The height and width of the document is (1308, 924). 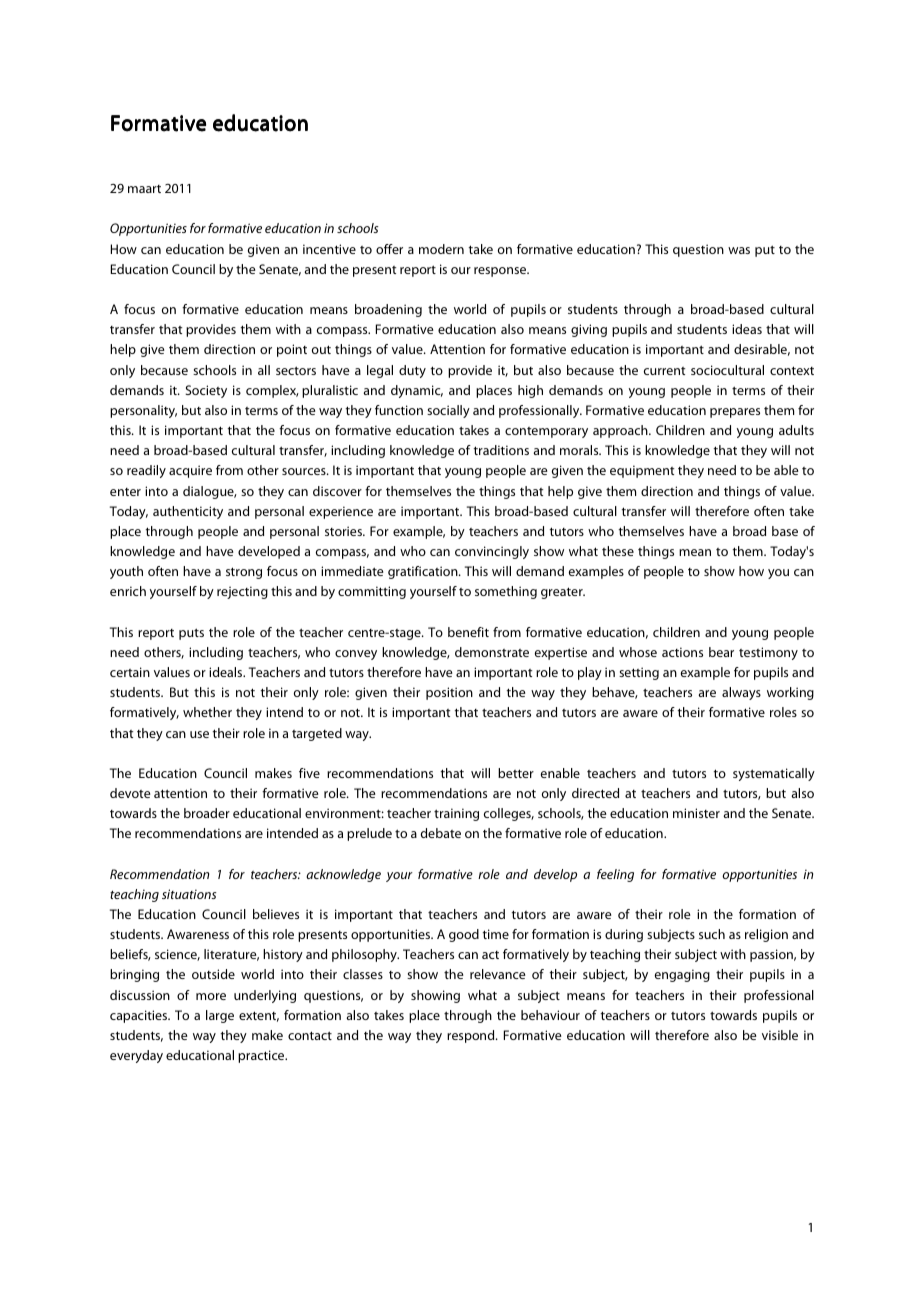 What do you see at coordinates (780, 1035) in the document?
I see `visible` at bounding box center [780, 1035].
